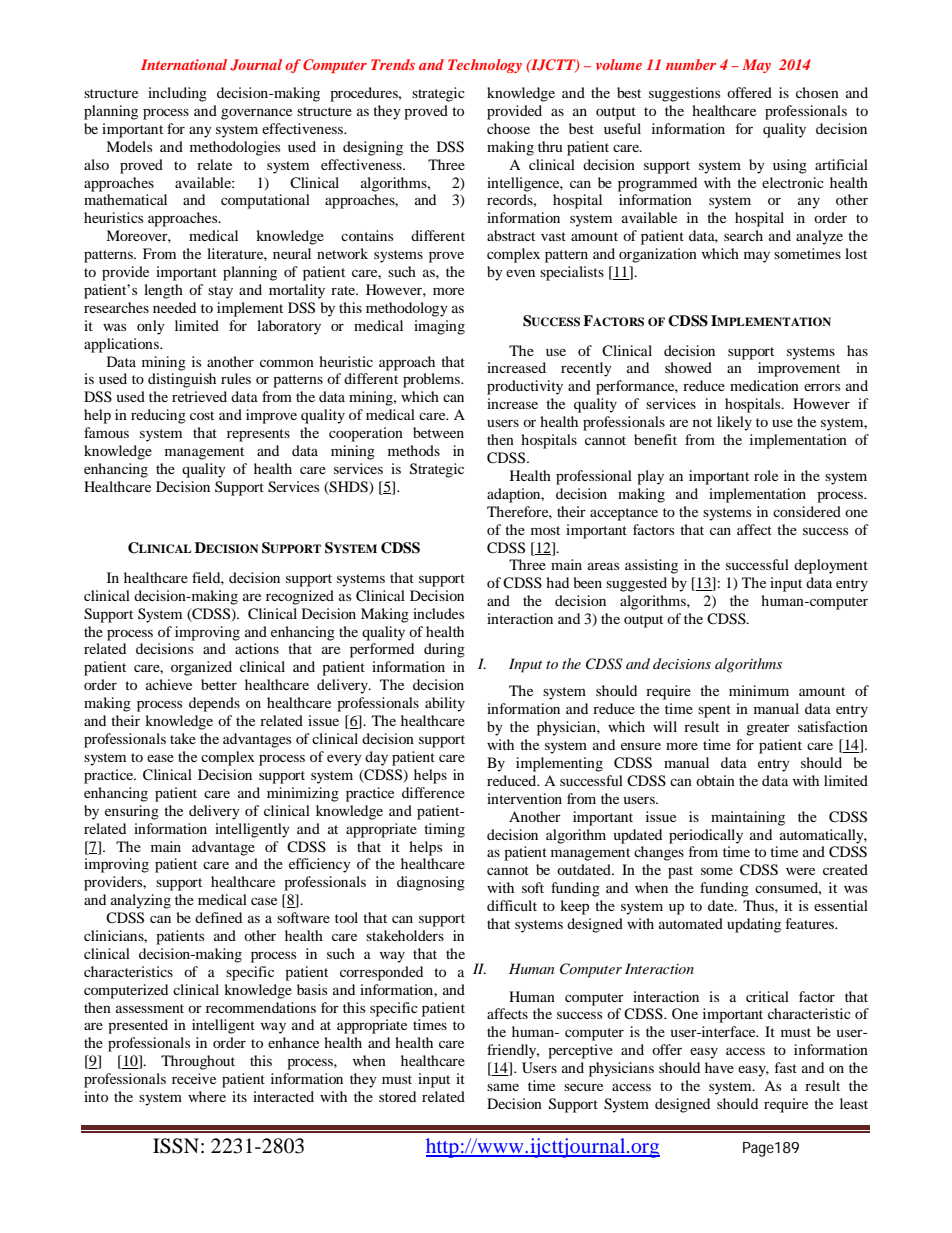  Describe the element at coordinates (207, 1096) in the screenshot. I see `where` at that location.
